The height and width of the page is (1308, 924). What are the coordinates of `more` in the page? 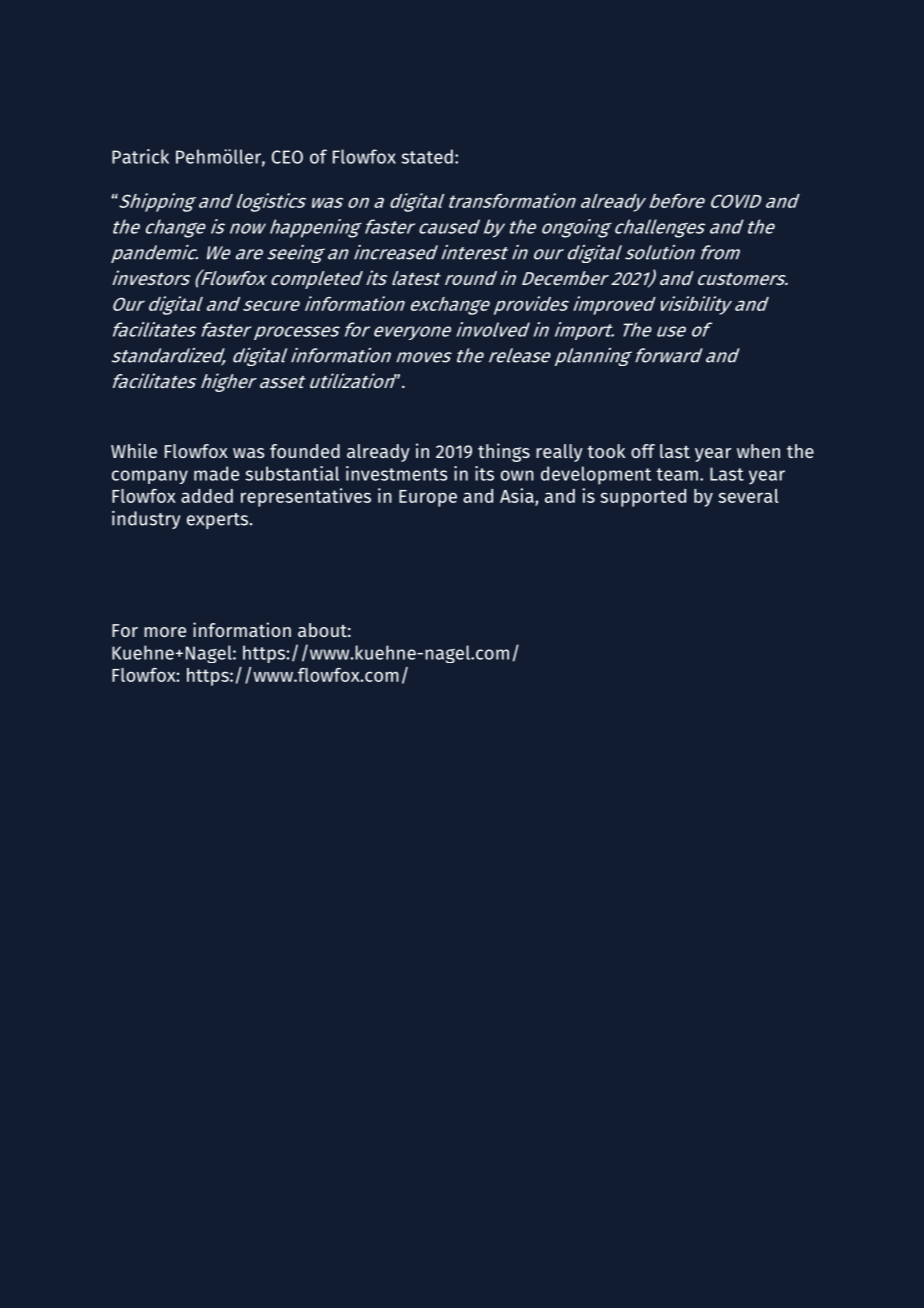 It's located at (165, 632).
